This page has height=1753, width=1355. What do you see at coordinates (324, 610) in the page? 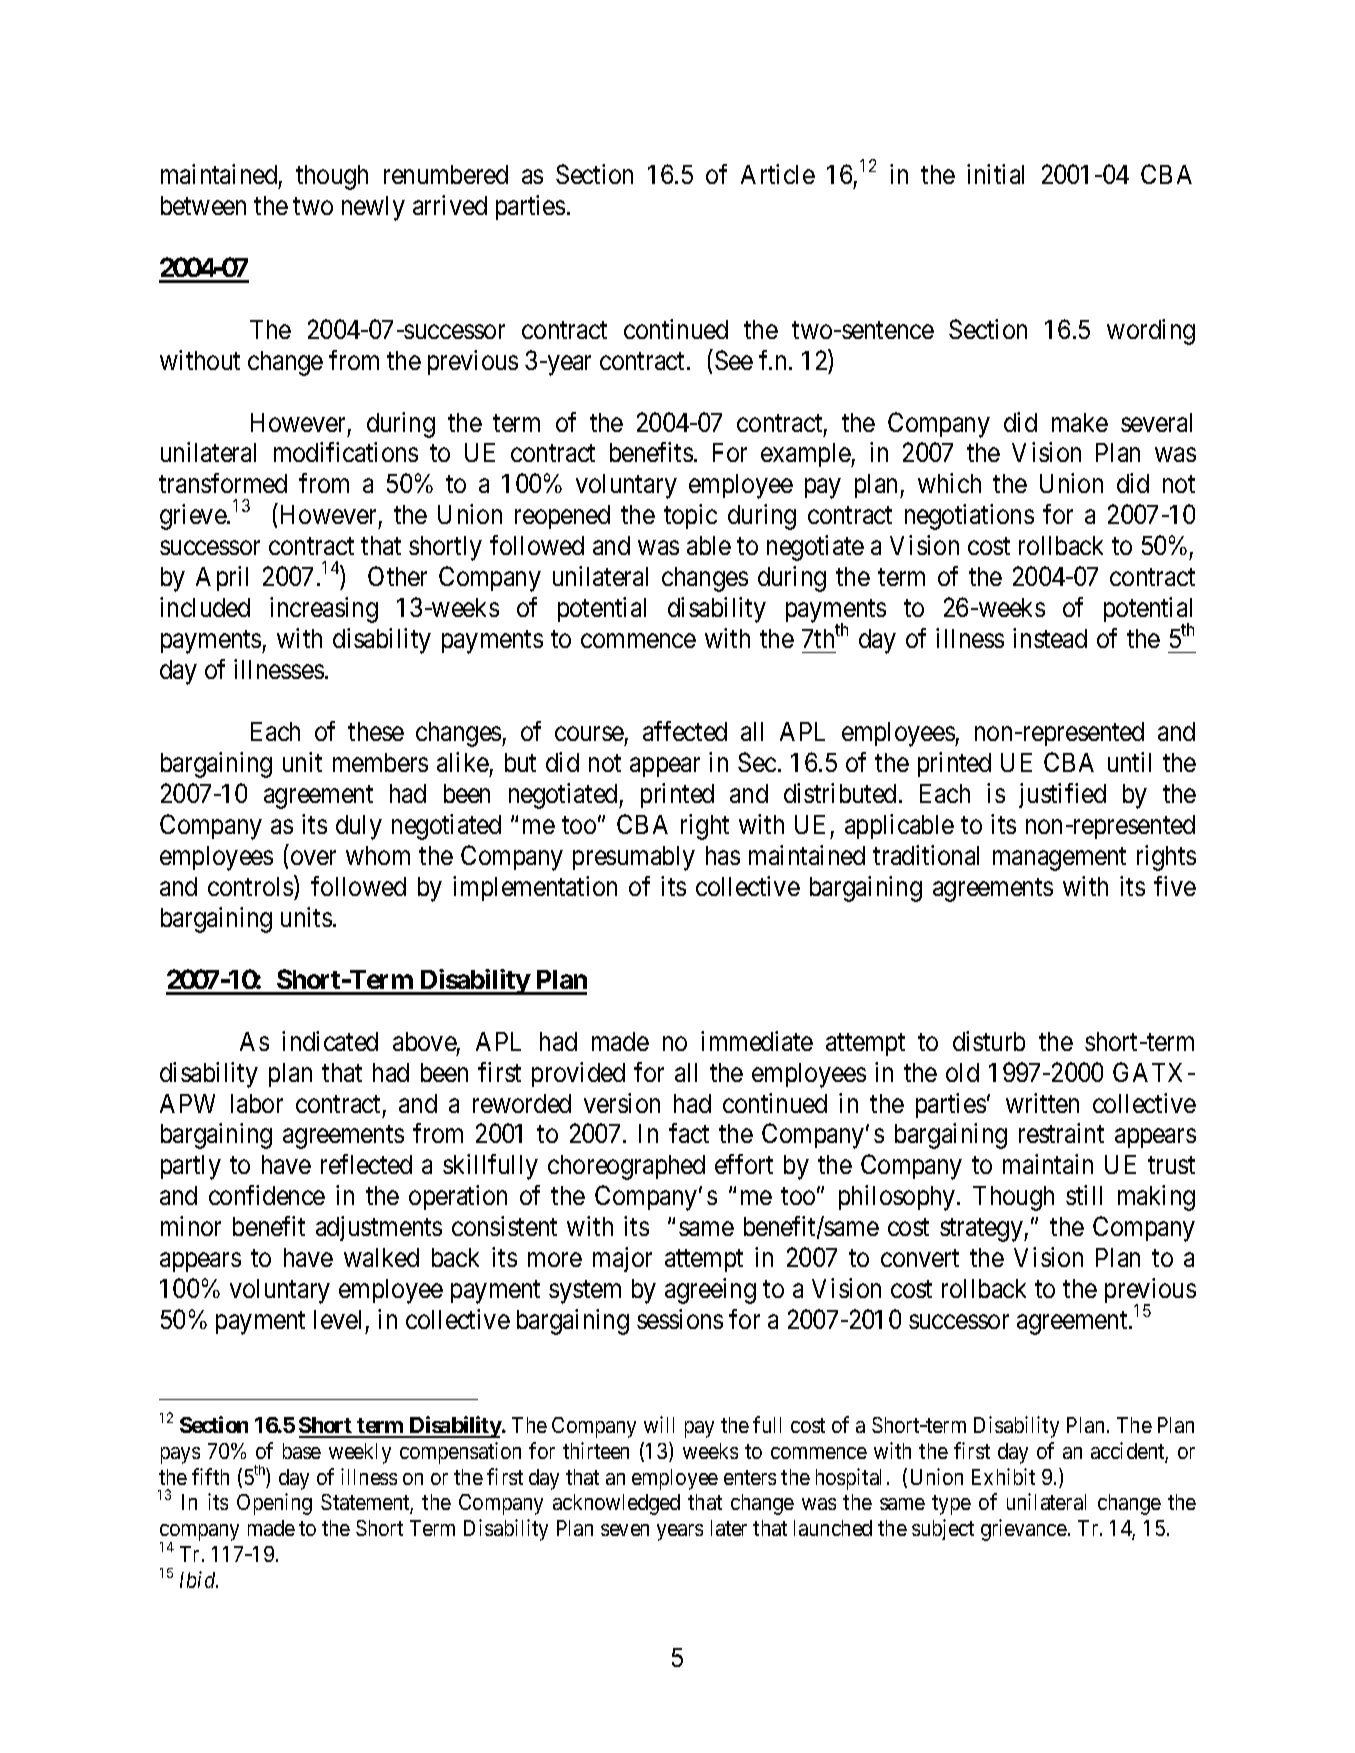
I see `increasing` at bounding box center [324, 610].
